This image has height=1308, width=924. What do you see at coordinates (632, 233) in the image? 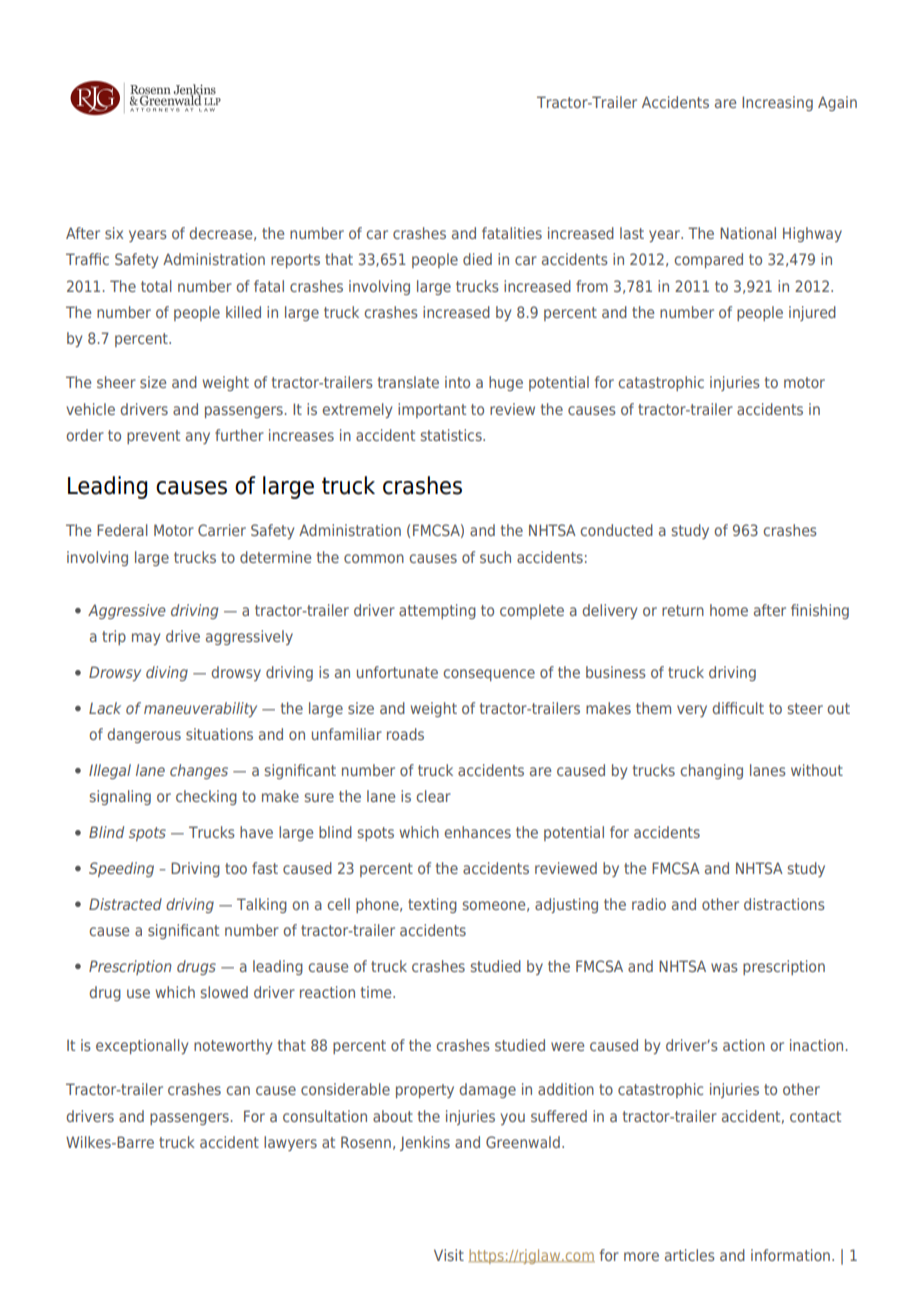
I see `last` at bounding box center [632, 233].
